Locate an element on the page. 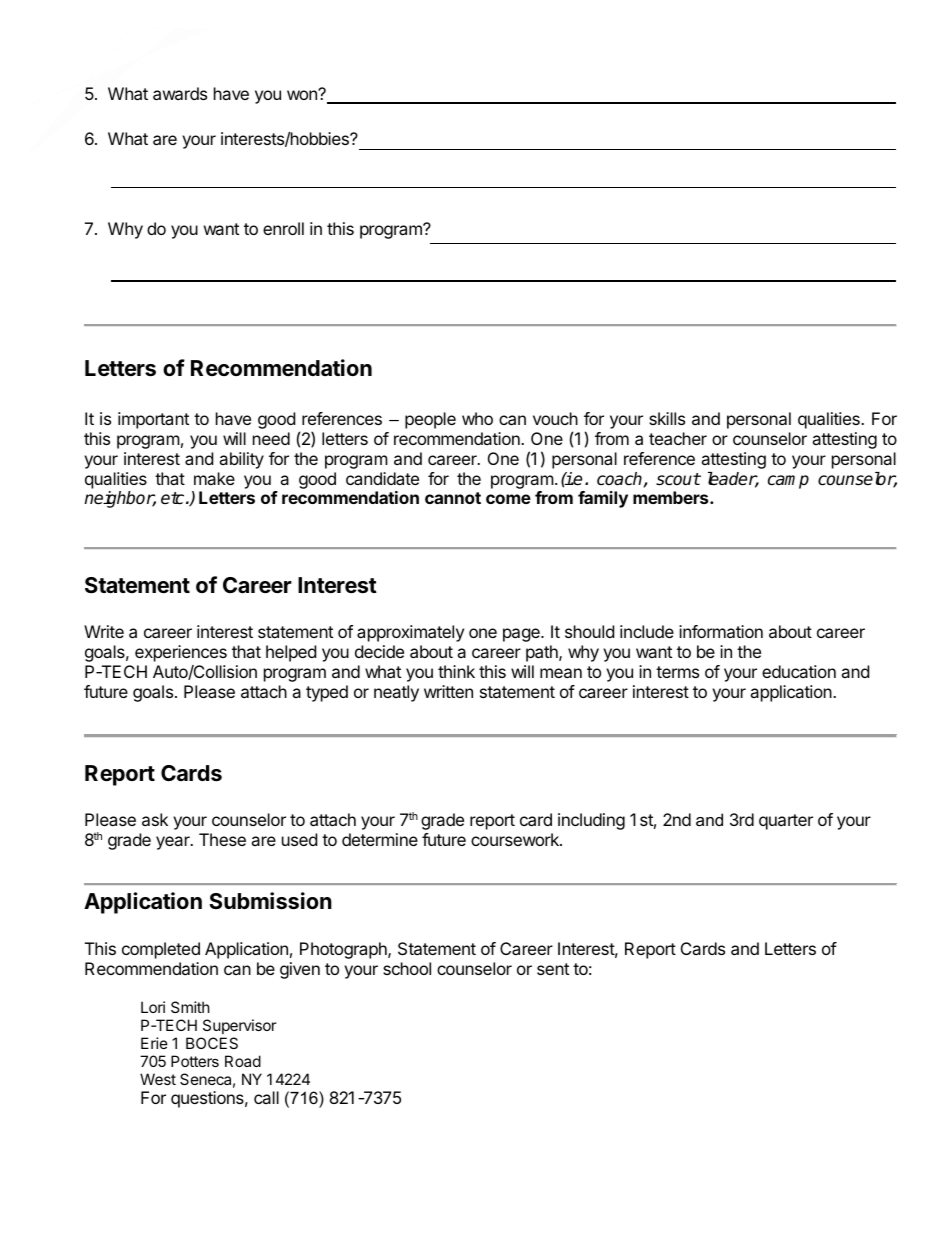 The width and height of the page is (952, 1233). sent is located at coordinates (553, 969).
